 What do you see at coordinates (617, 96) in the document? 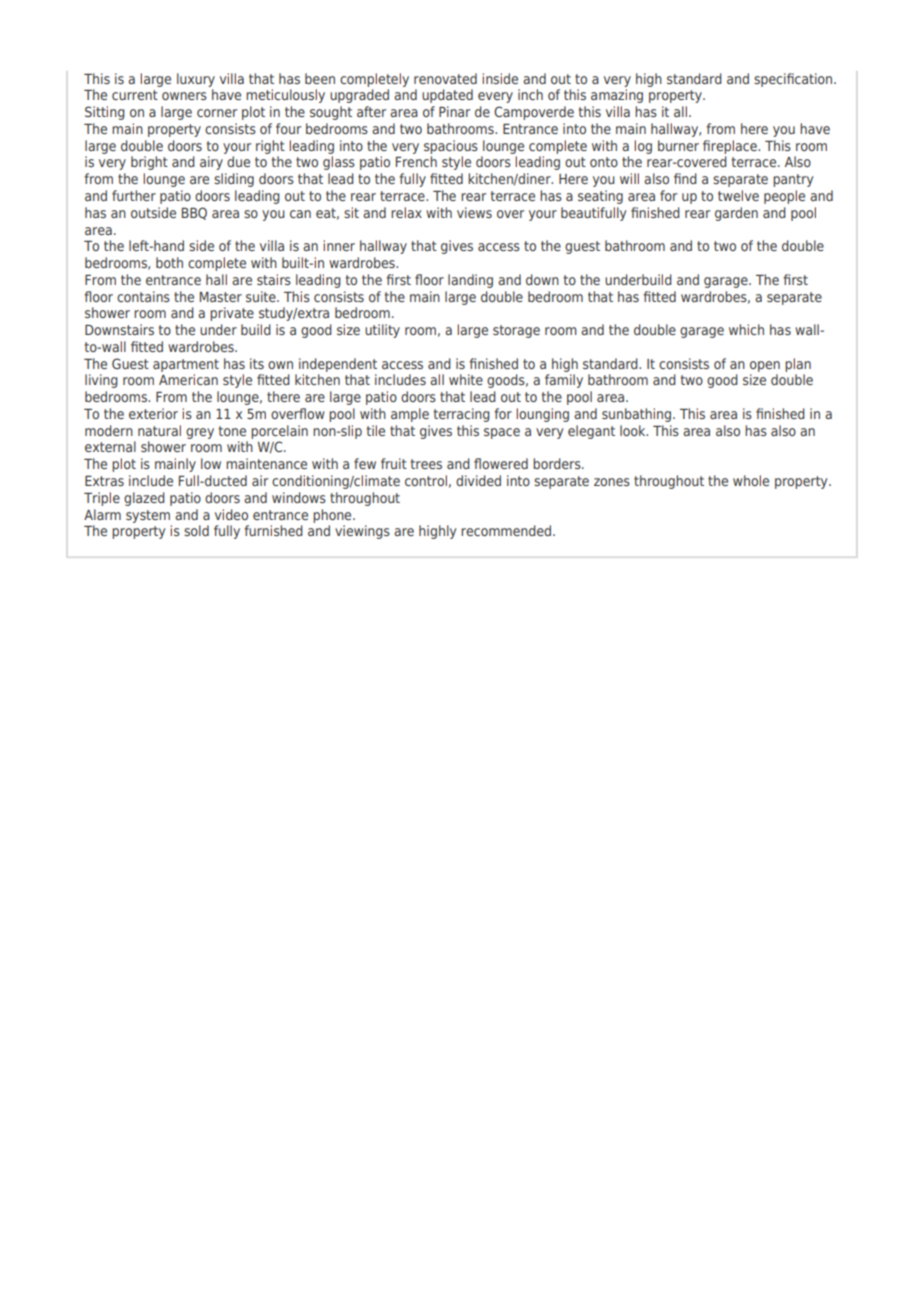
I see `amazing` at bounding box center [617, 96].
